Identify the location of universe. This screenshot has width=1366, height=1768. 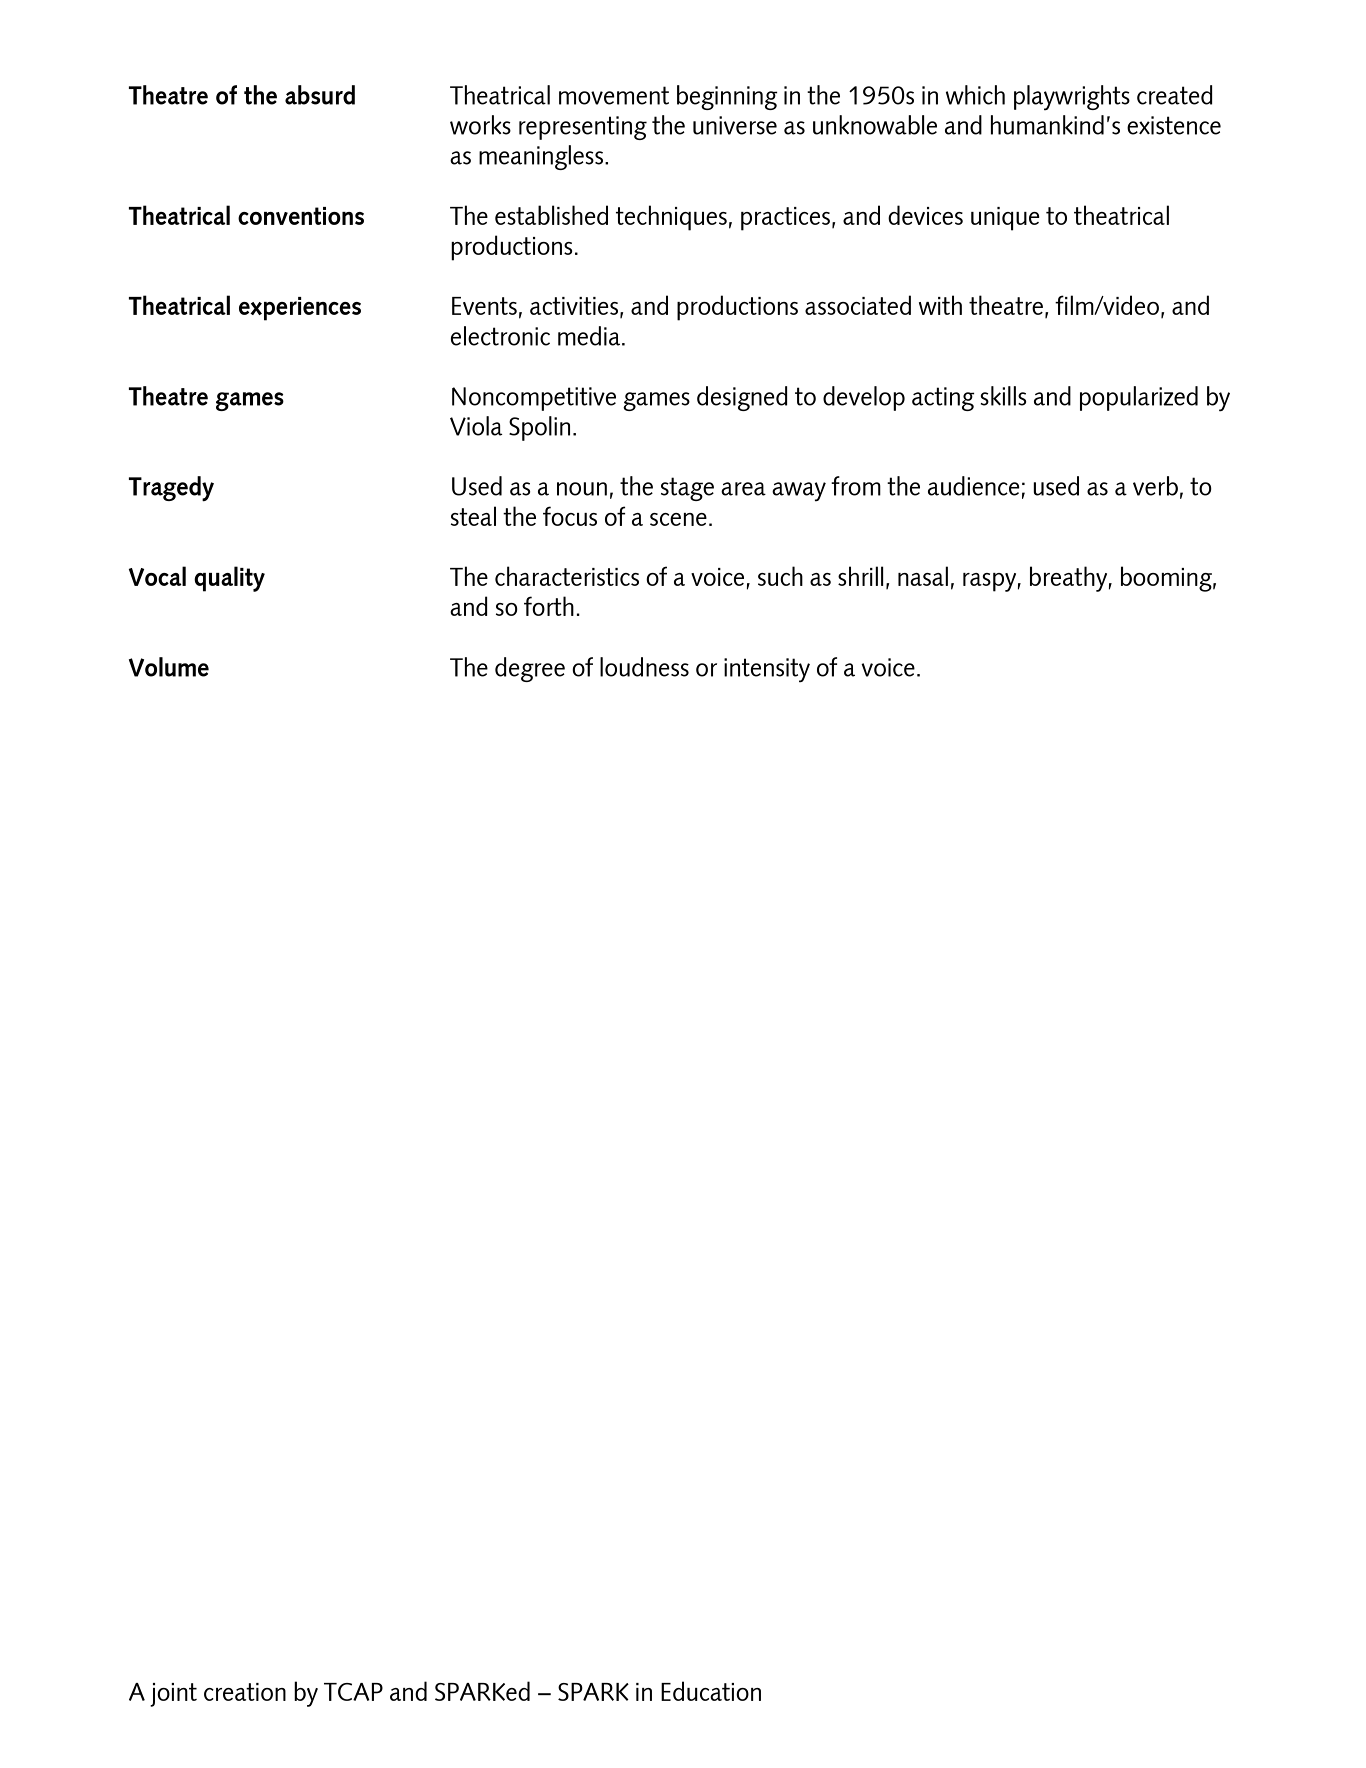
(735, 125).
